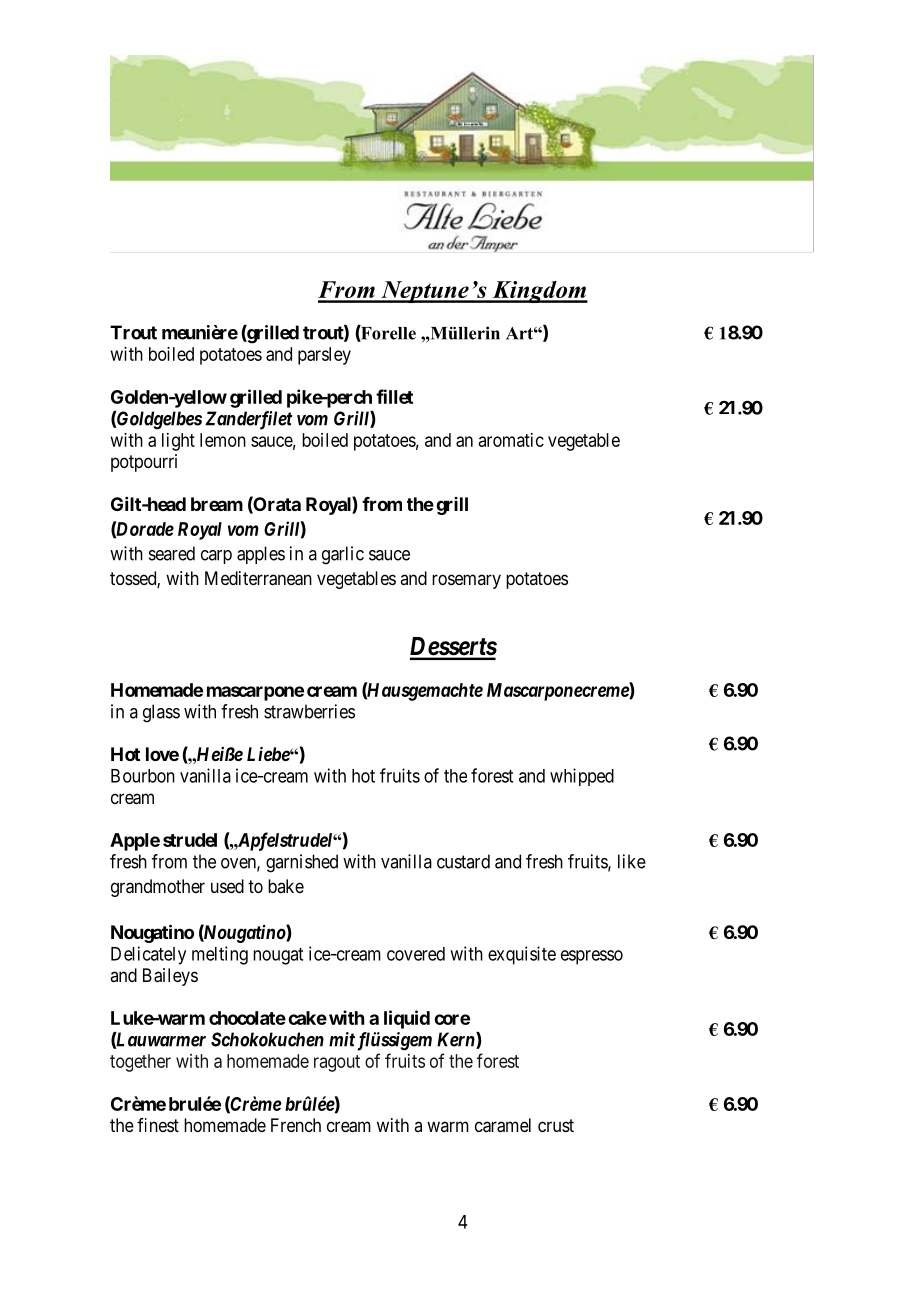  What do you see at coordinates (172, 553) in the screenshot?
I see `seared` at bounding box center [172, 553].
